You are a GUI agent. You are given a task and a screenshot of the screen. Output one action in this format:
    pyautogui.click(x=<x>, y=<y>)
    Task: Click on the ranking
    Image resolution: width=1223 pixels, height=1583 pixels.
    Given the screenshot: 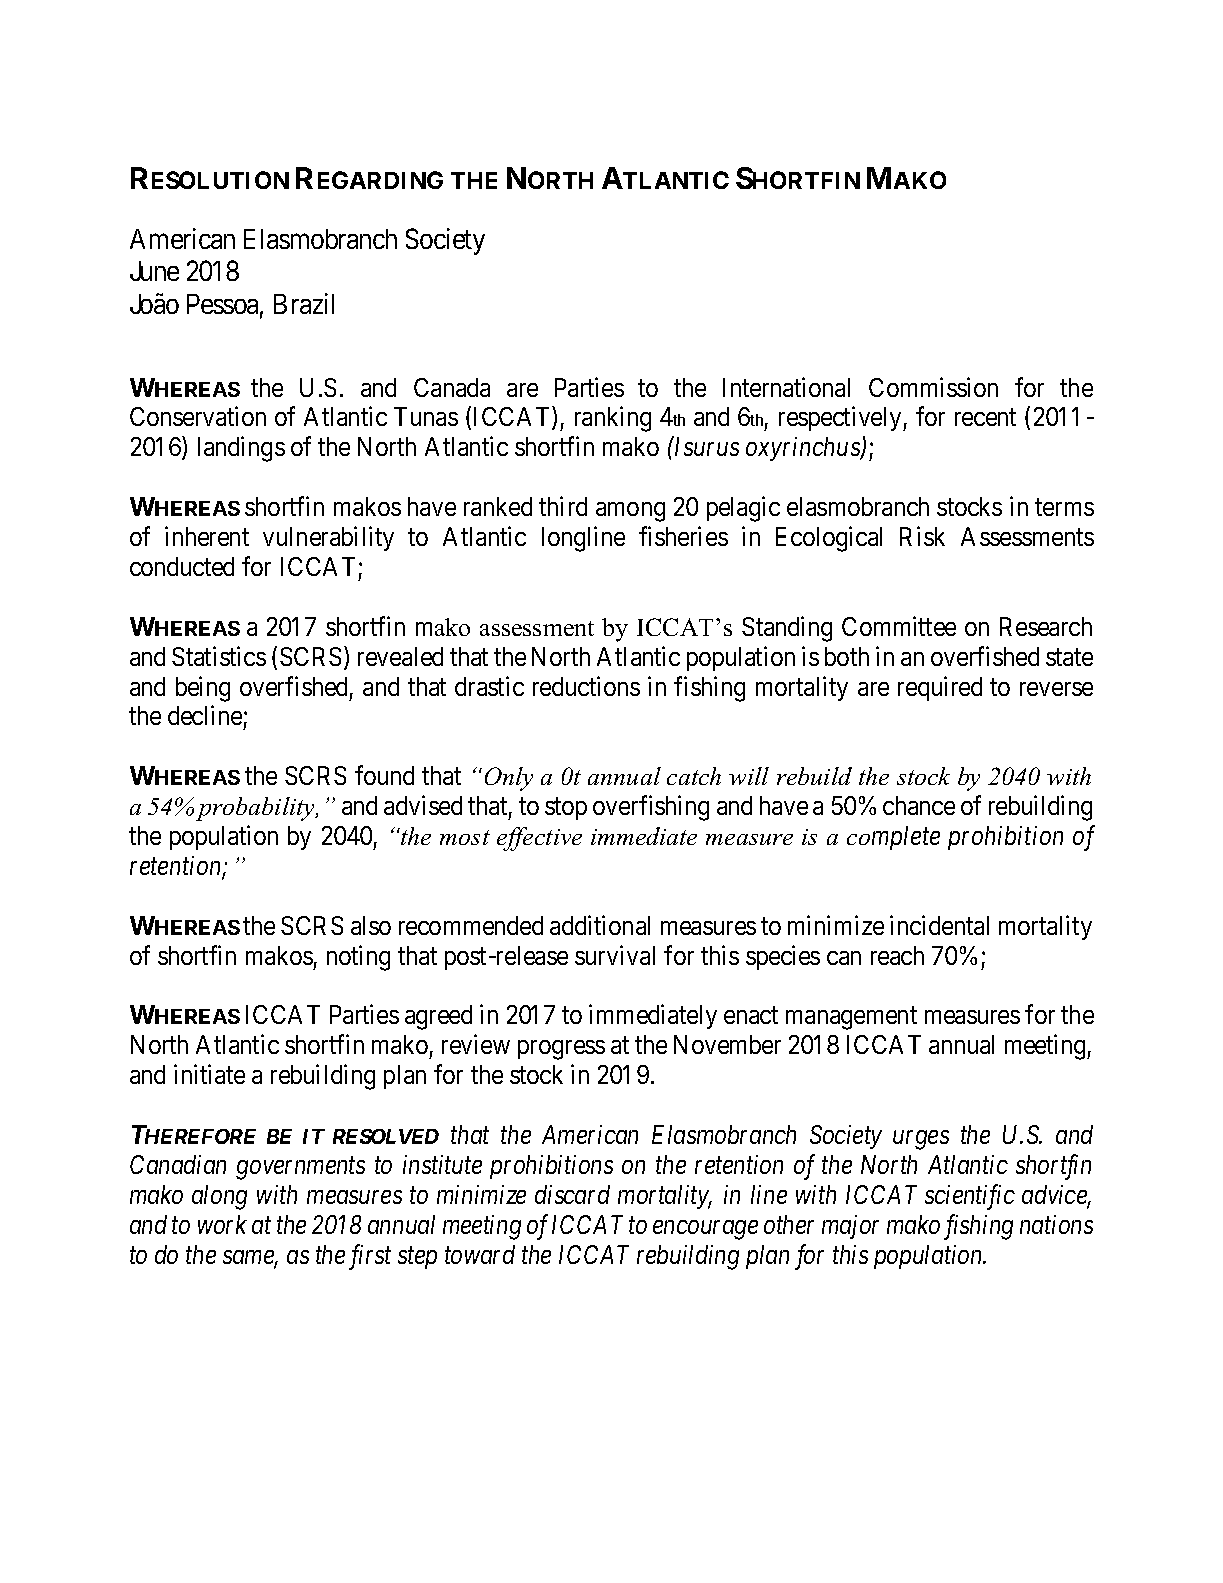 What is the action you would take?
    pyautogui.click(x=613, y=419)
